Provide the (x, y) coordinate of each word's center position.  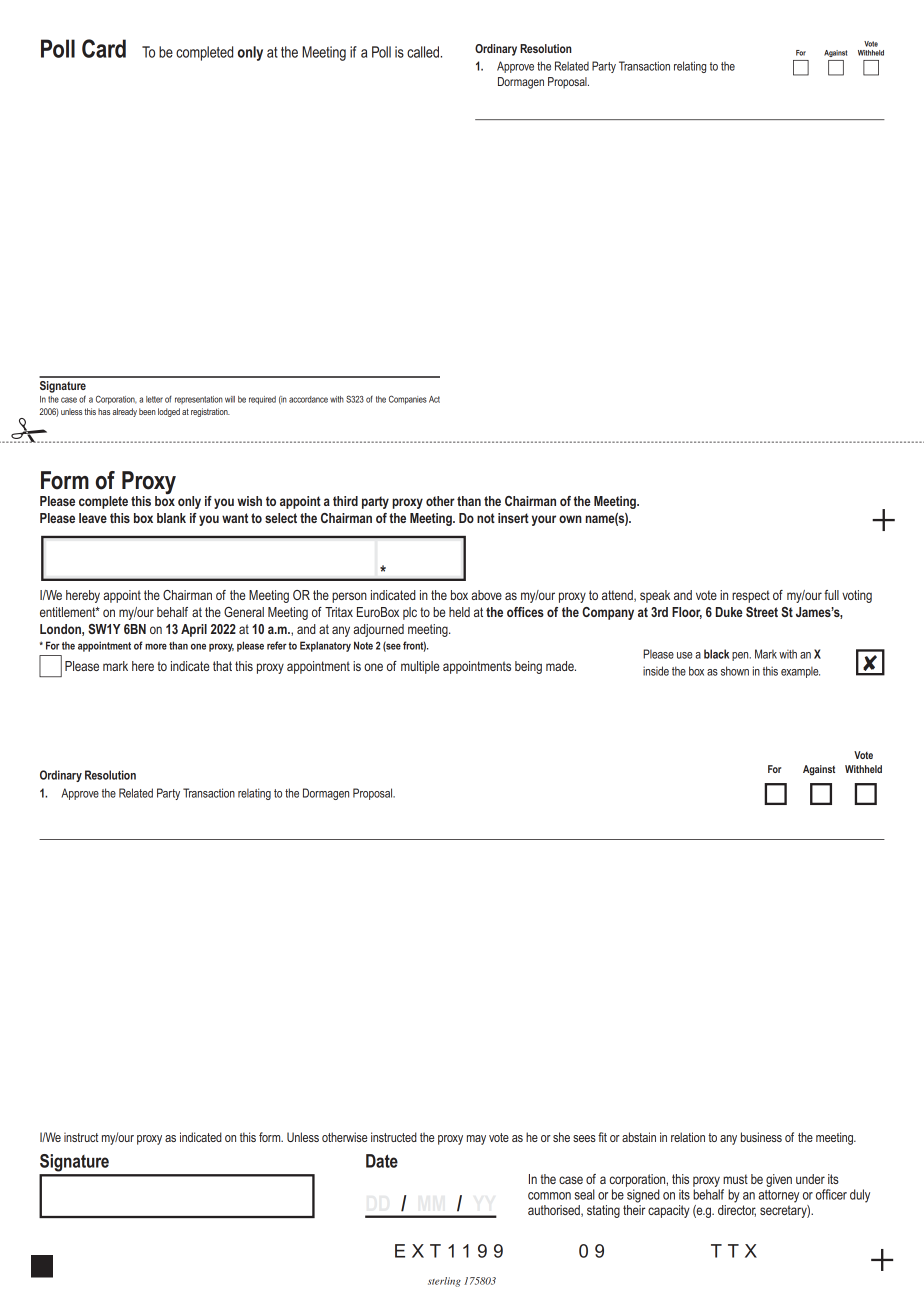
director (737, 1211)
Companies (408, 400)
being (528, 667)
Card (104, 48)
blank (171, 518)
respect (751, 596)
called (423, 52)
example (800, 672)
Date (382, 1161)
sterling (444, 1282)
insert (513, 518)
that (222, 666)
